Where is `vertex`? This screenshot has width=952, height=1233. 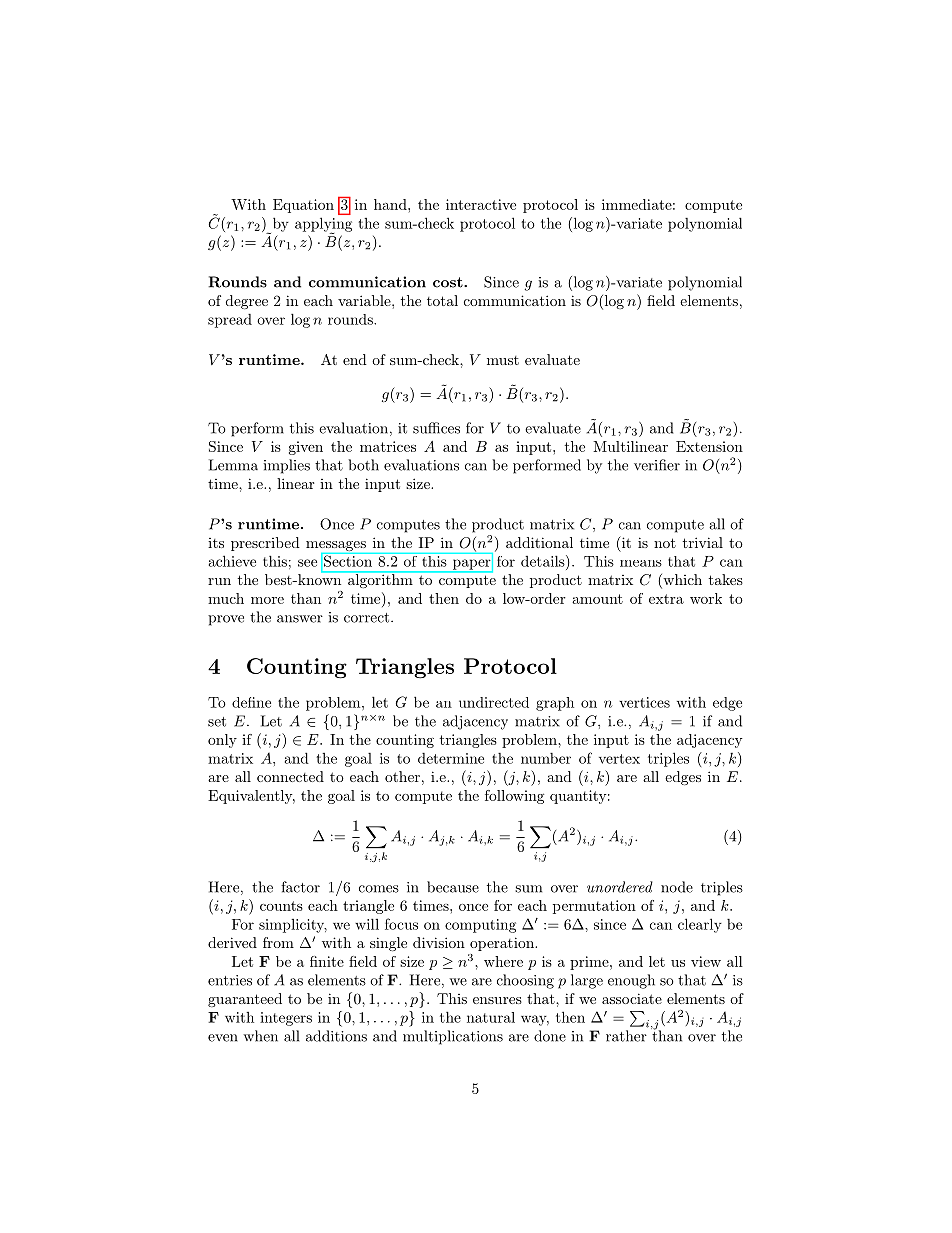 vertex is located at coordinates (619, 759).
